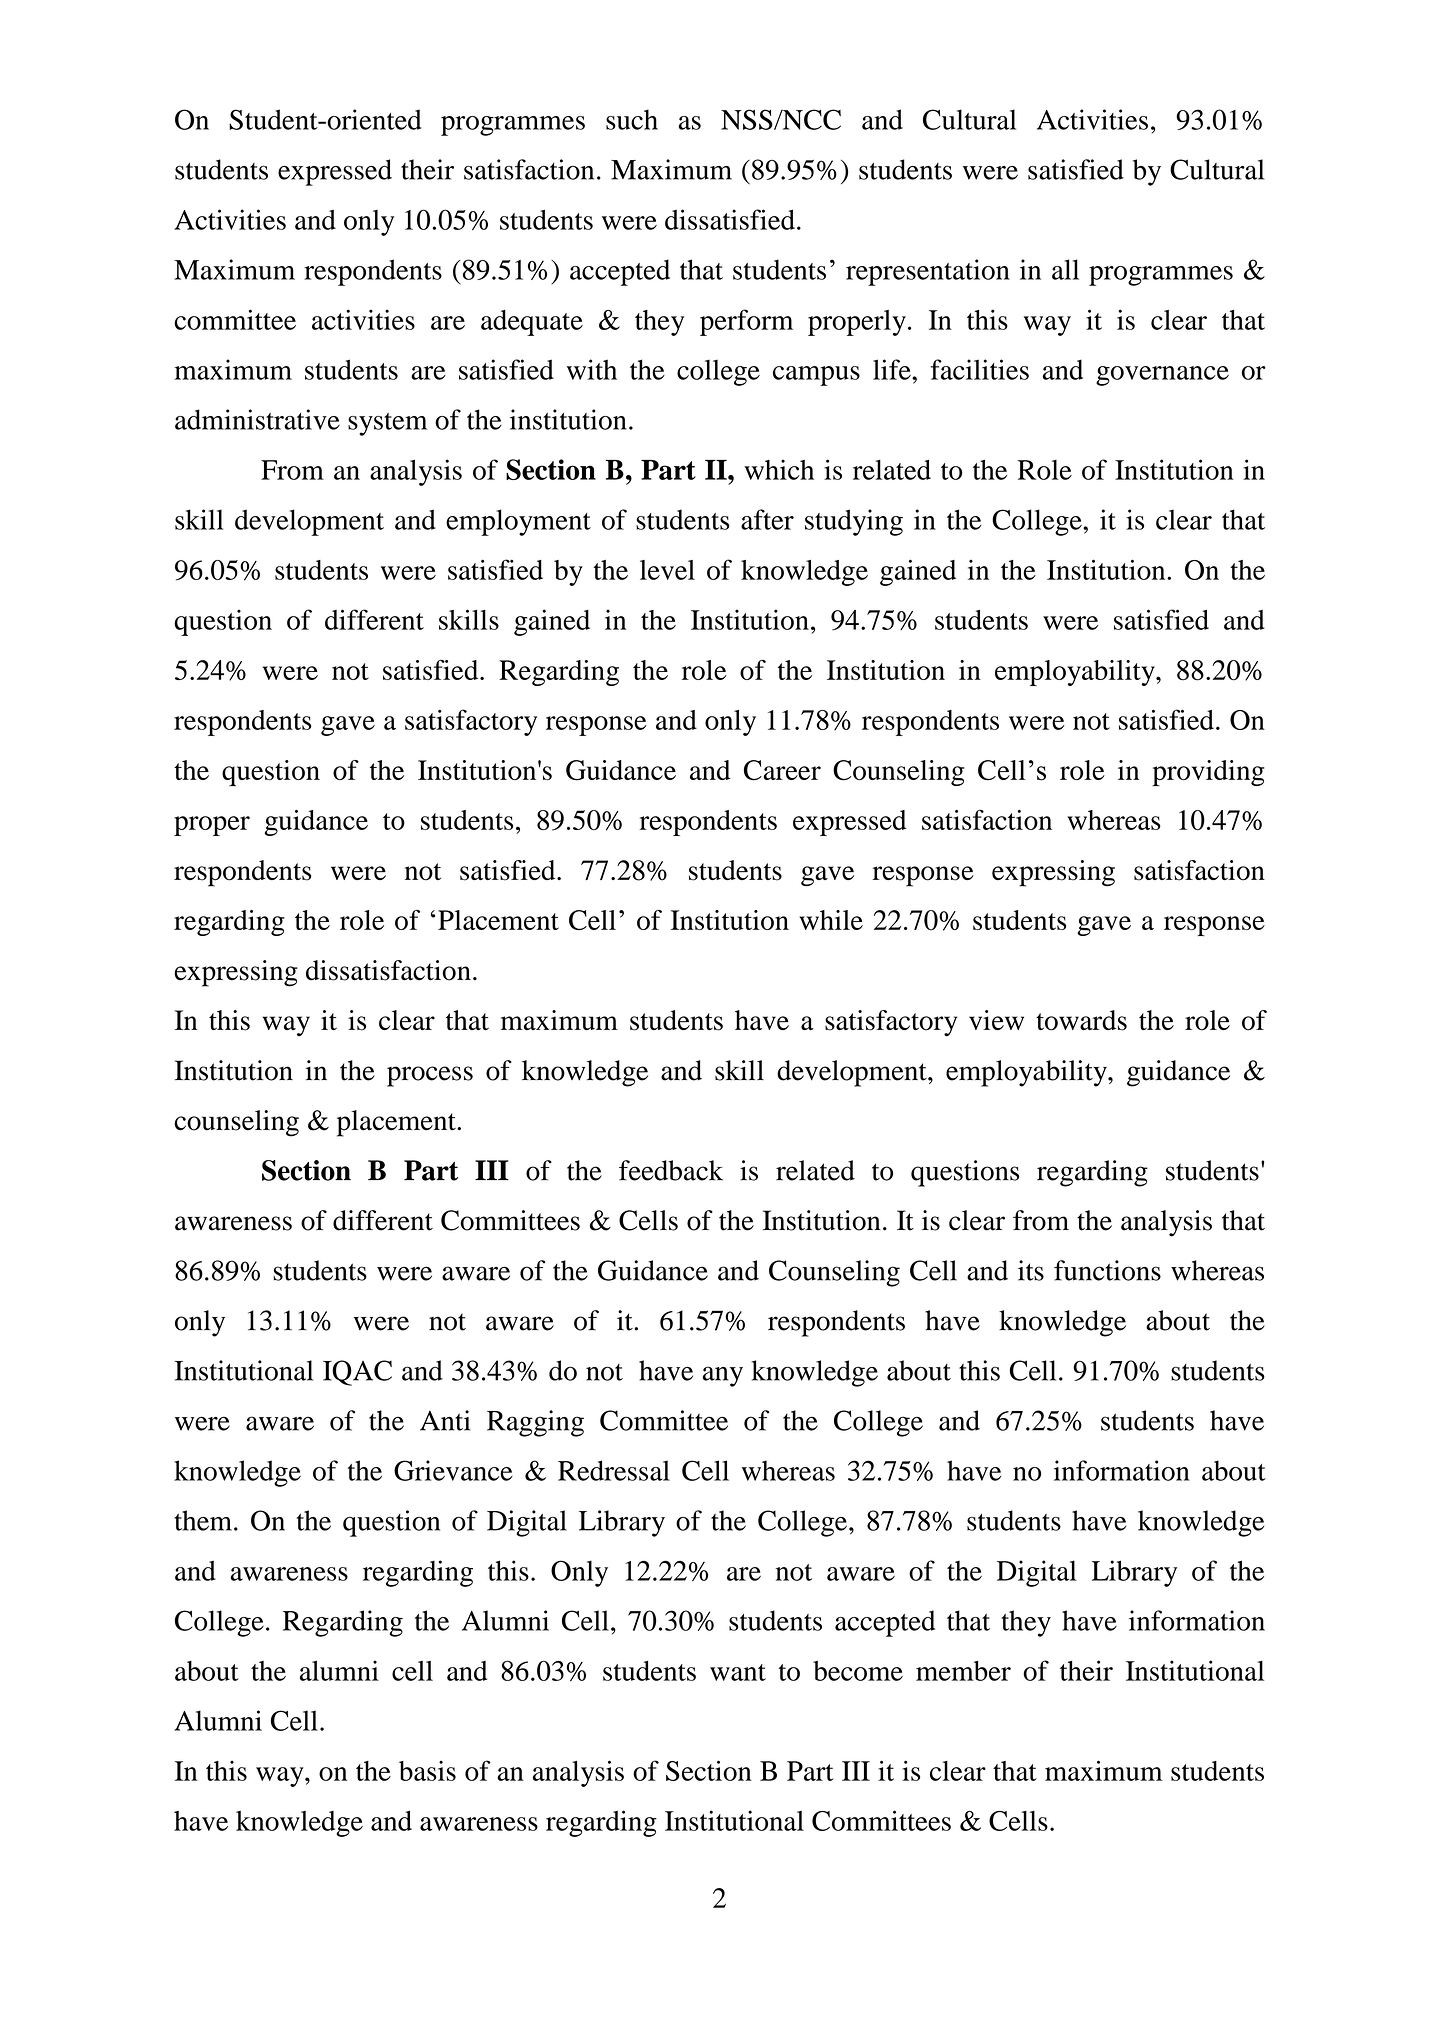 This screenshot has height=2035, width=1439. What do you see at coordinates (532, 323) in the screenshot?
I see `adequate` at bounding box center [532, 323].
